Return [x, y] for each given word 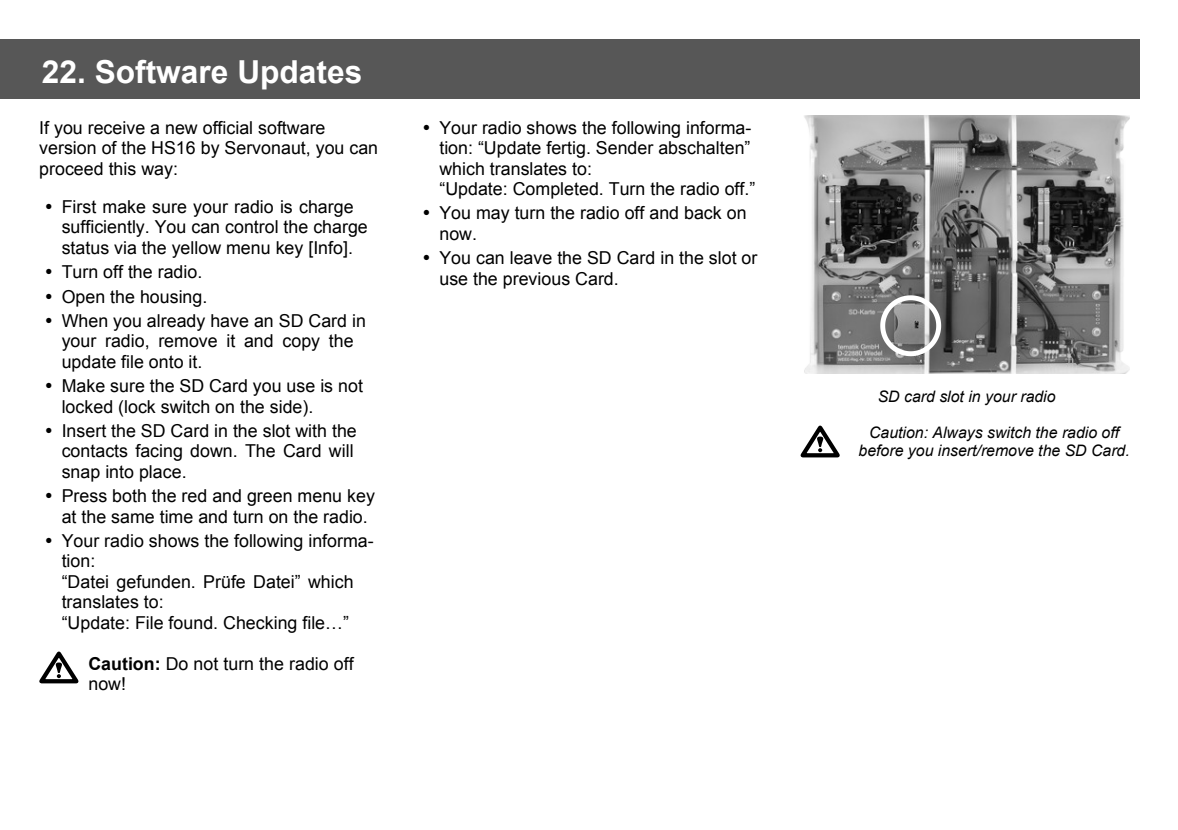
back [703, 213]
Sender [625, 148]
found [190, 623]
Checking [259, 624]
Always [957, 433]
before [881, 450]
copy [301, 344]
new [182, 129]
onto [166, 362]
